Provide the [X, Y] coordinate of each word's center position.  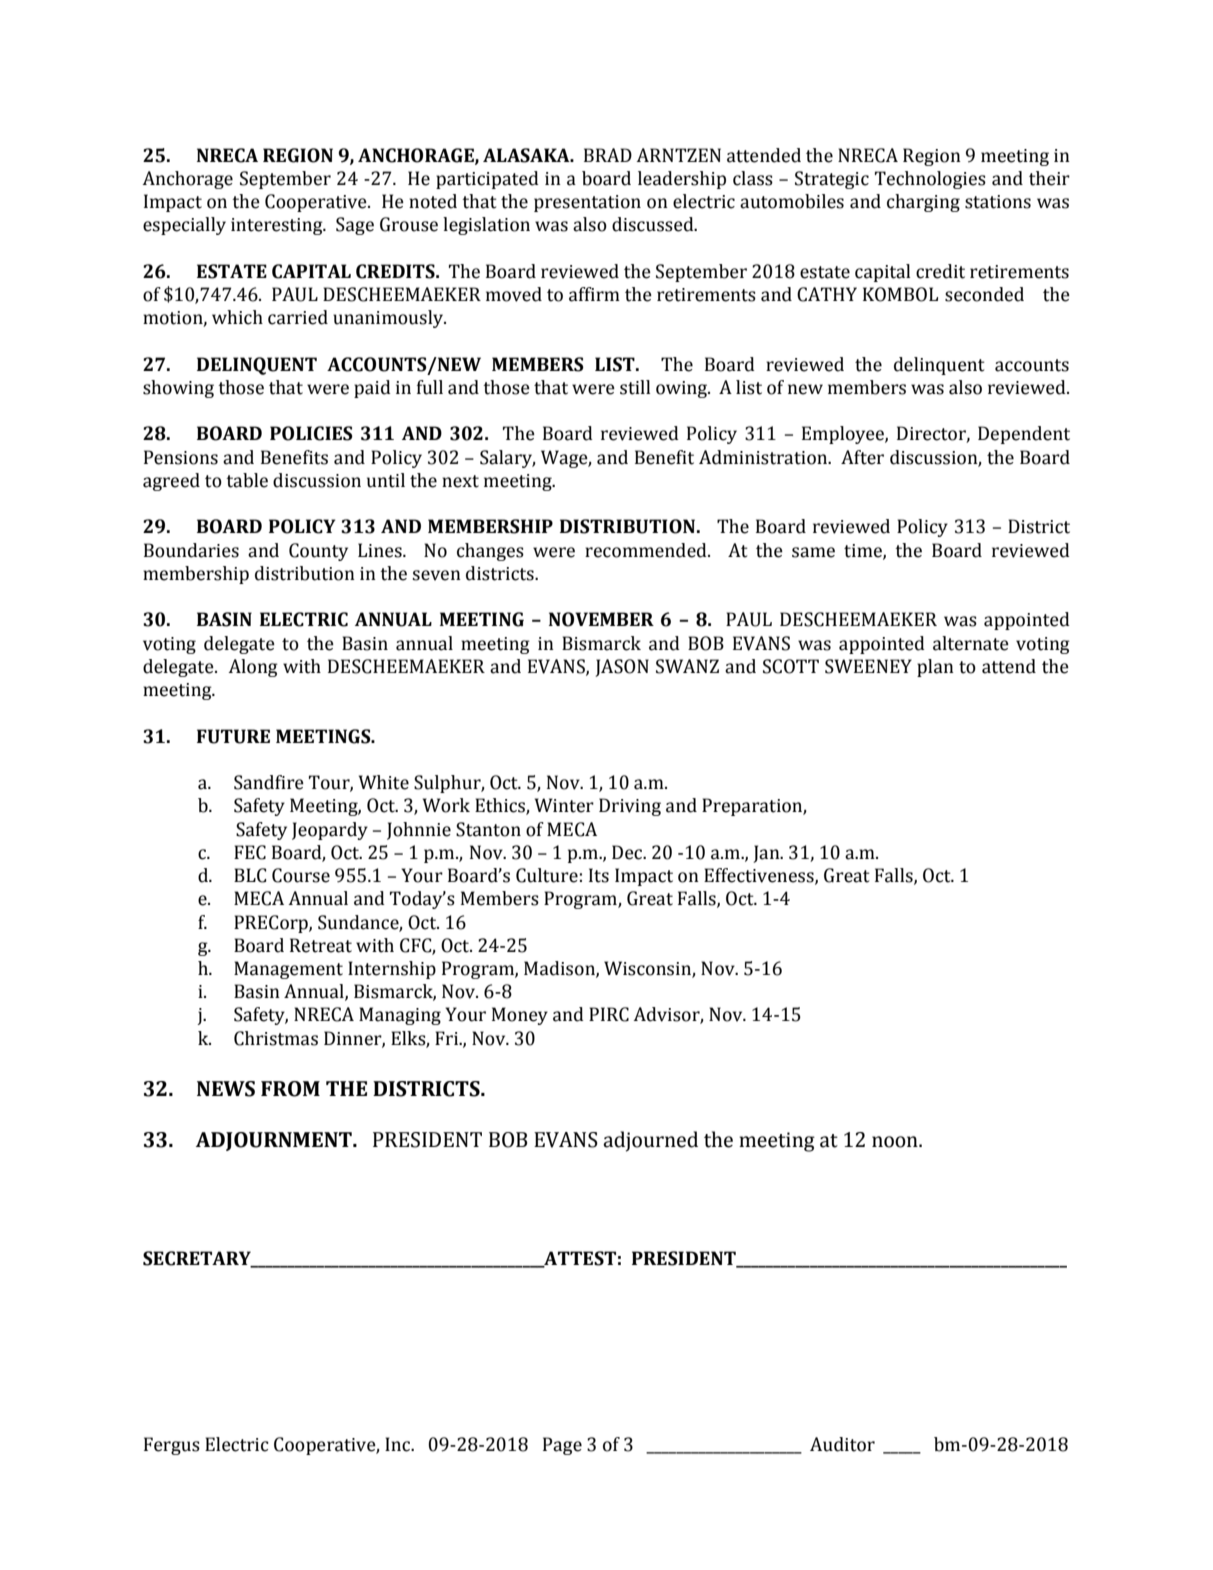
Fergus [172, 1446]
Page [562, 1446]
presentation [587, 203]
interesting [278, 226]
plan [935, 668]
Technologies [930, 180]
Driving [630, 807]
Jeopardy [330, 831]
